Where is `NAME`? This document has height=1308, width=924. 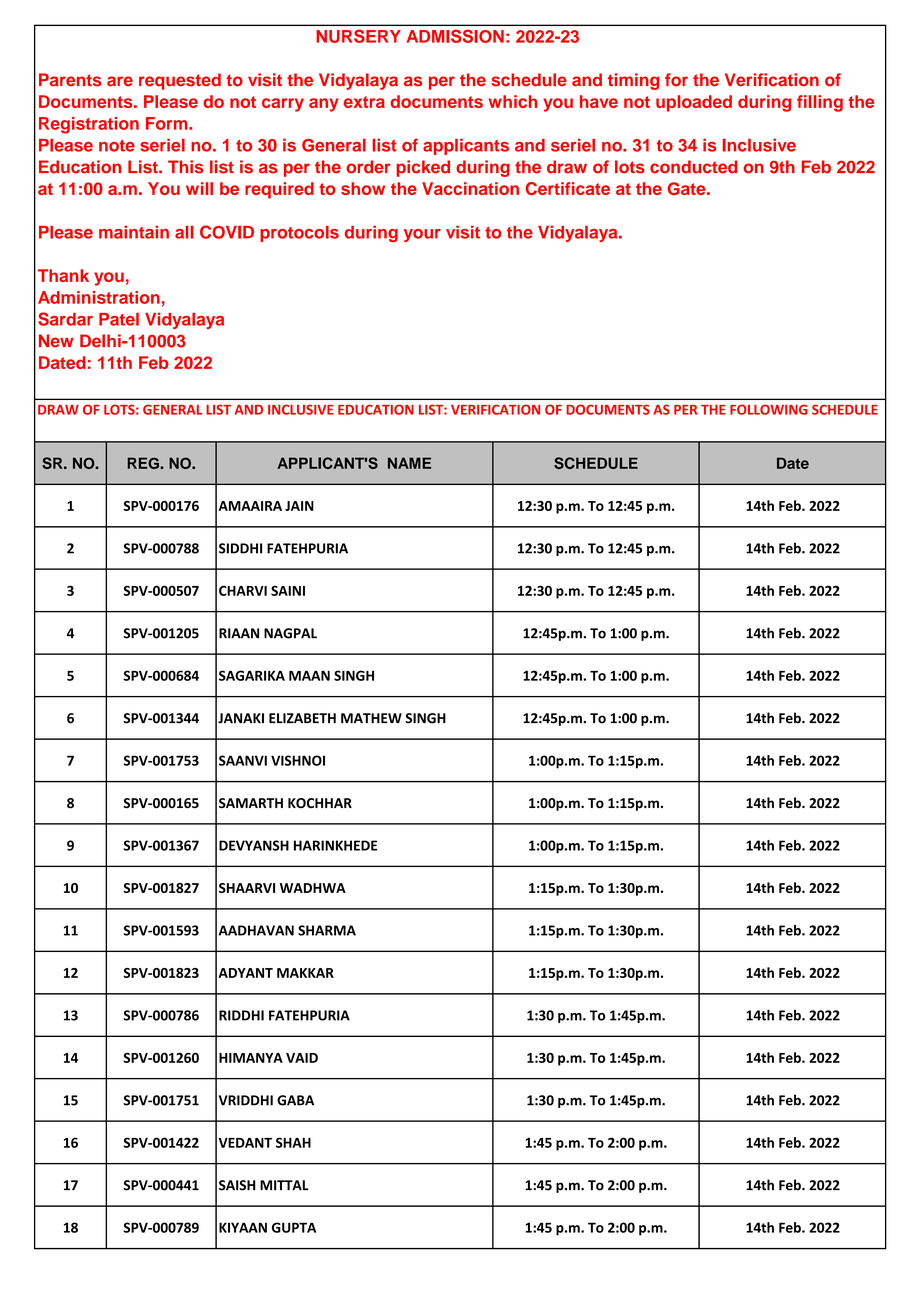 NAME is located at coordinates (409, 463).
